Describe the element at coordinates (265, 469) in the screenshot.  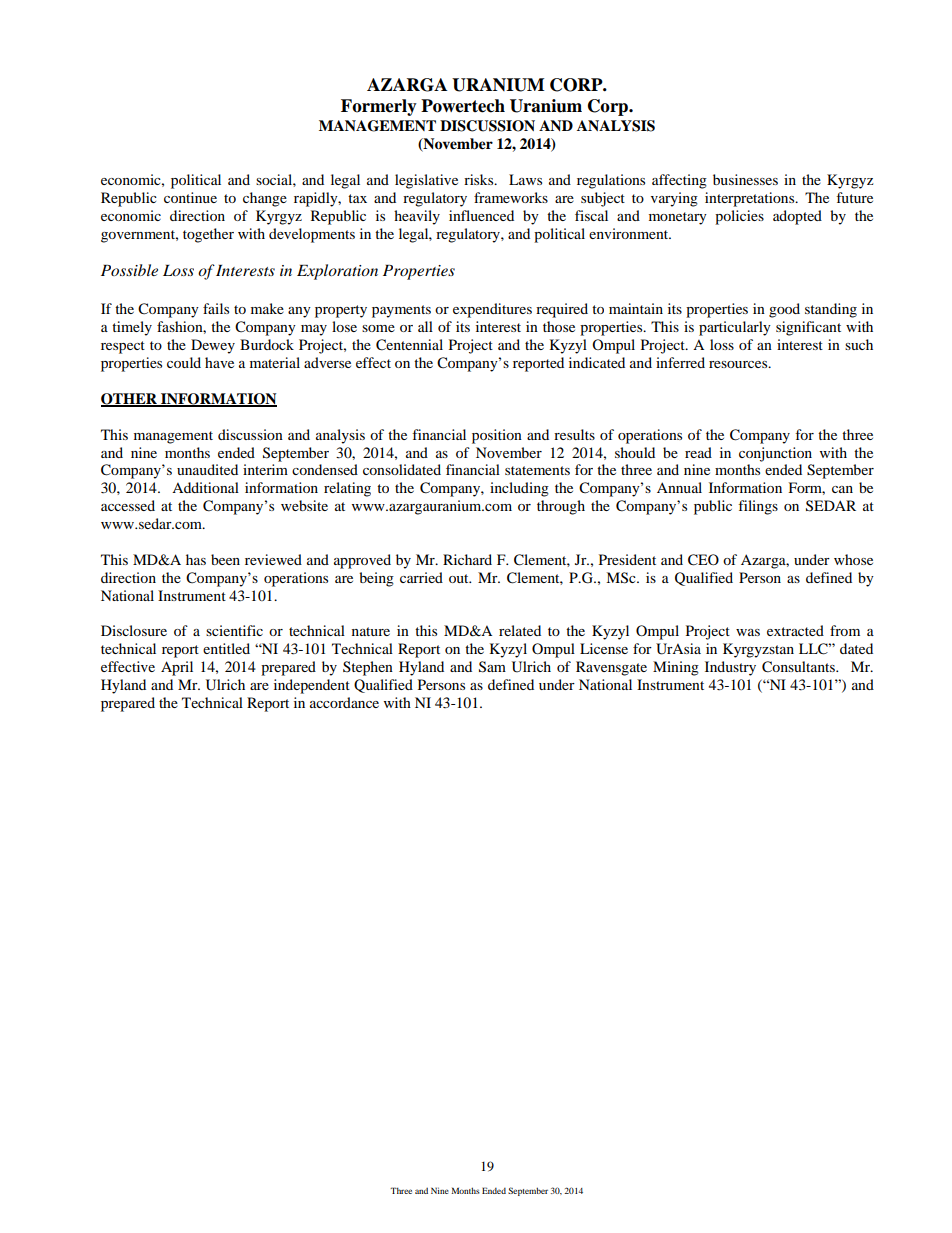
I see `interim` at that location.
